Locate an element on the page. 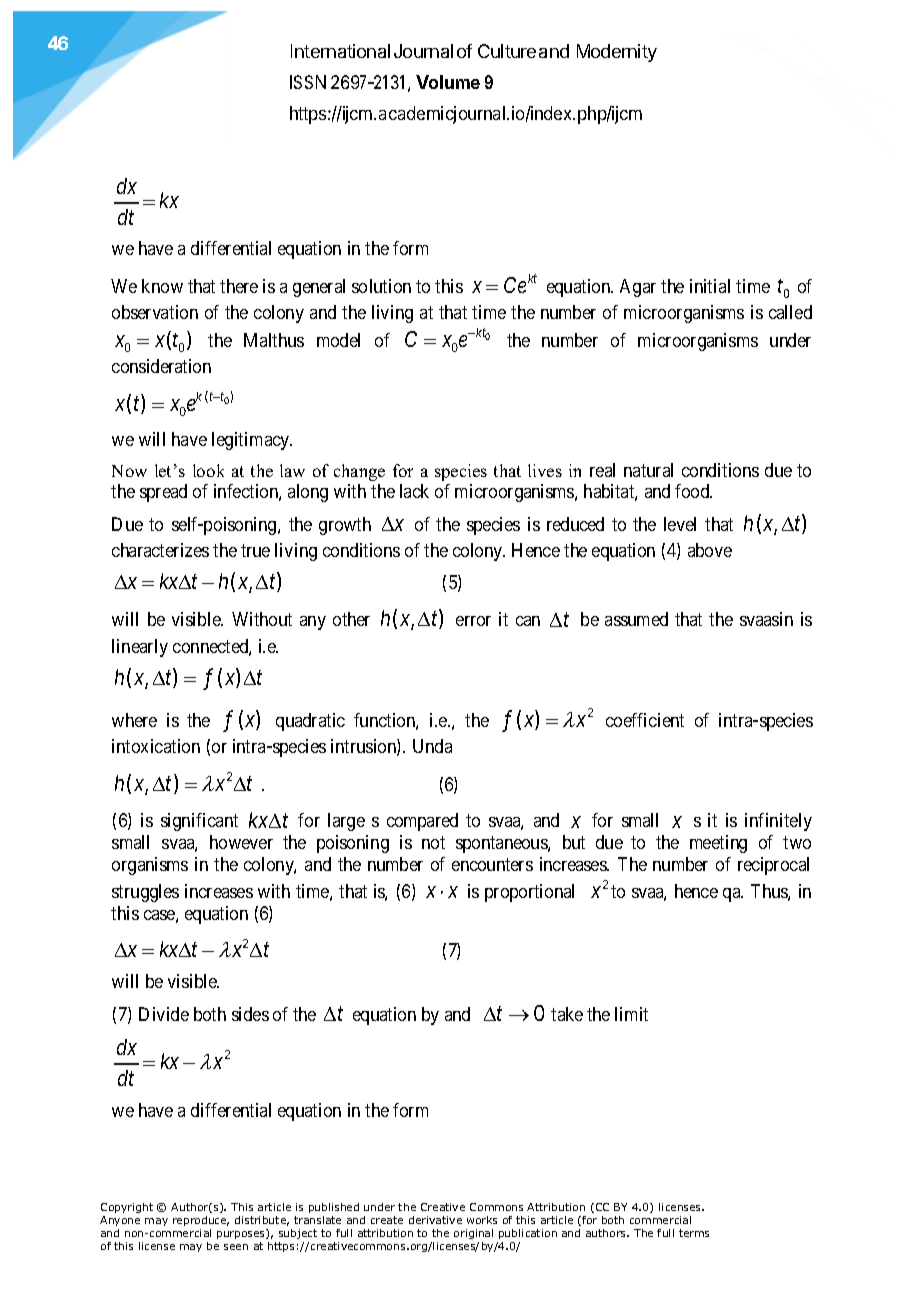  initial is located at coordinates (710, 286).
